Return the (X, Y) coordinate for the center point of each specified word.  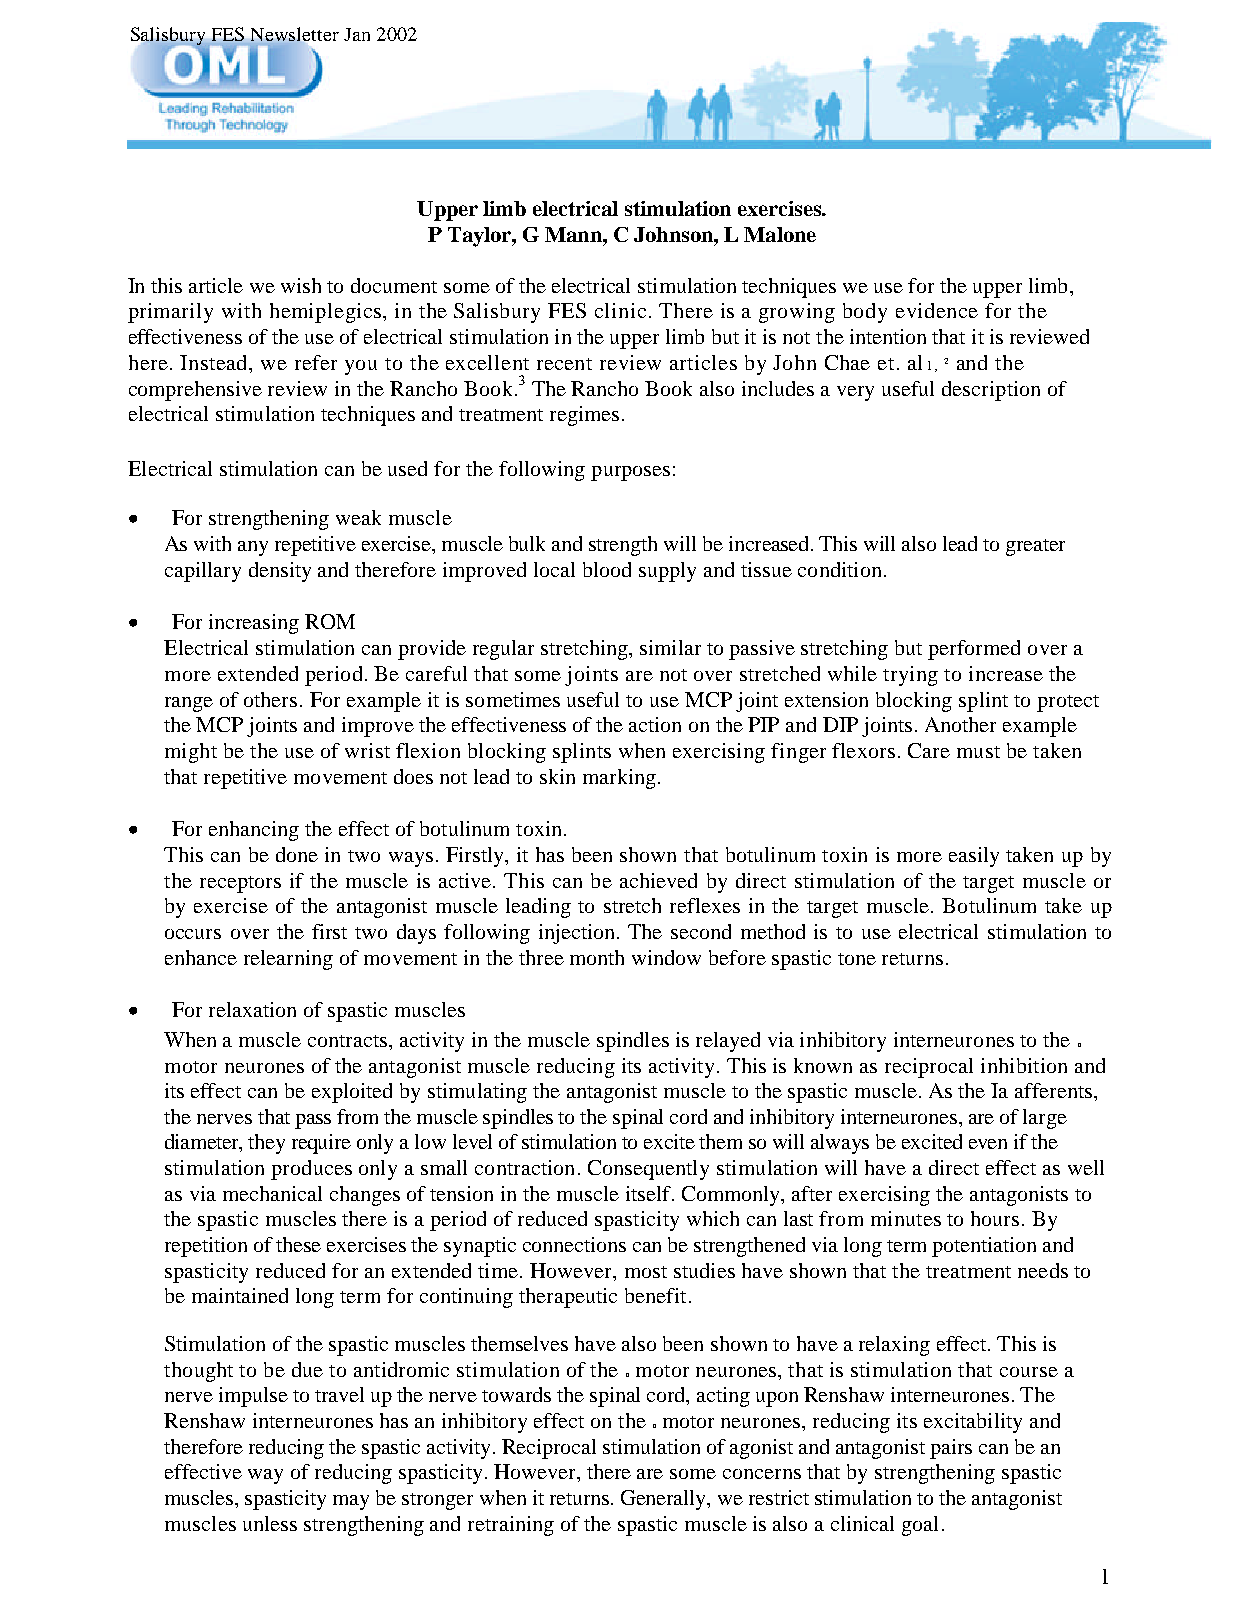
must (978, 752)
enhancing (254, 831)
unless (270, 1523)
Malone (780, 234)
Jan (357, 34)
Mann (574, 234)
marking (619, 779)
